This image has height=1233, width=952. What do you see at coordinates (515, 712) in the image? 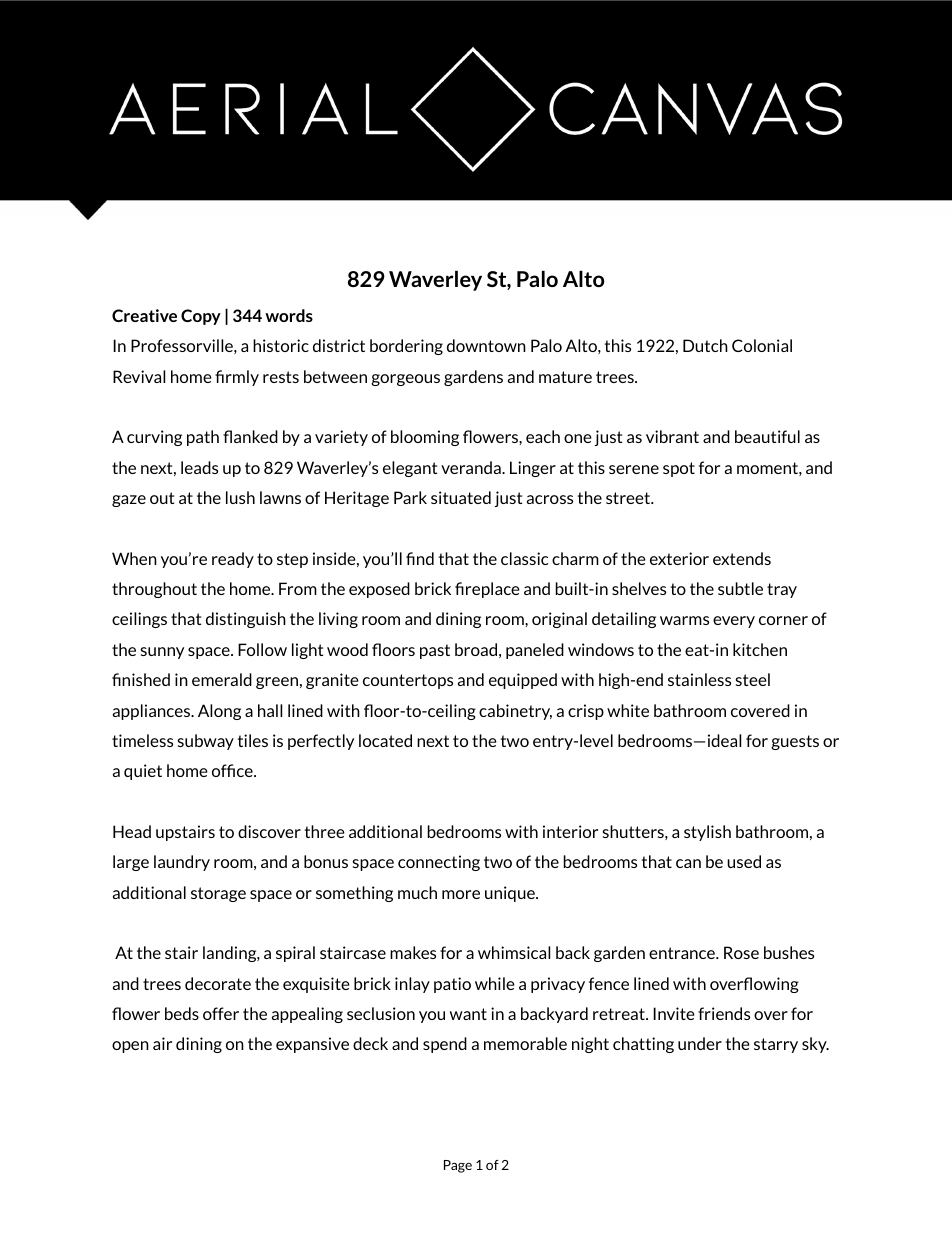
I see `cabinetry` at bounding box center [515, 712].
